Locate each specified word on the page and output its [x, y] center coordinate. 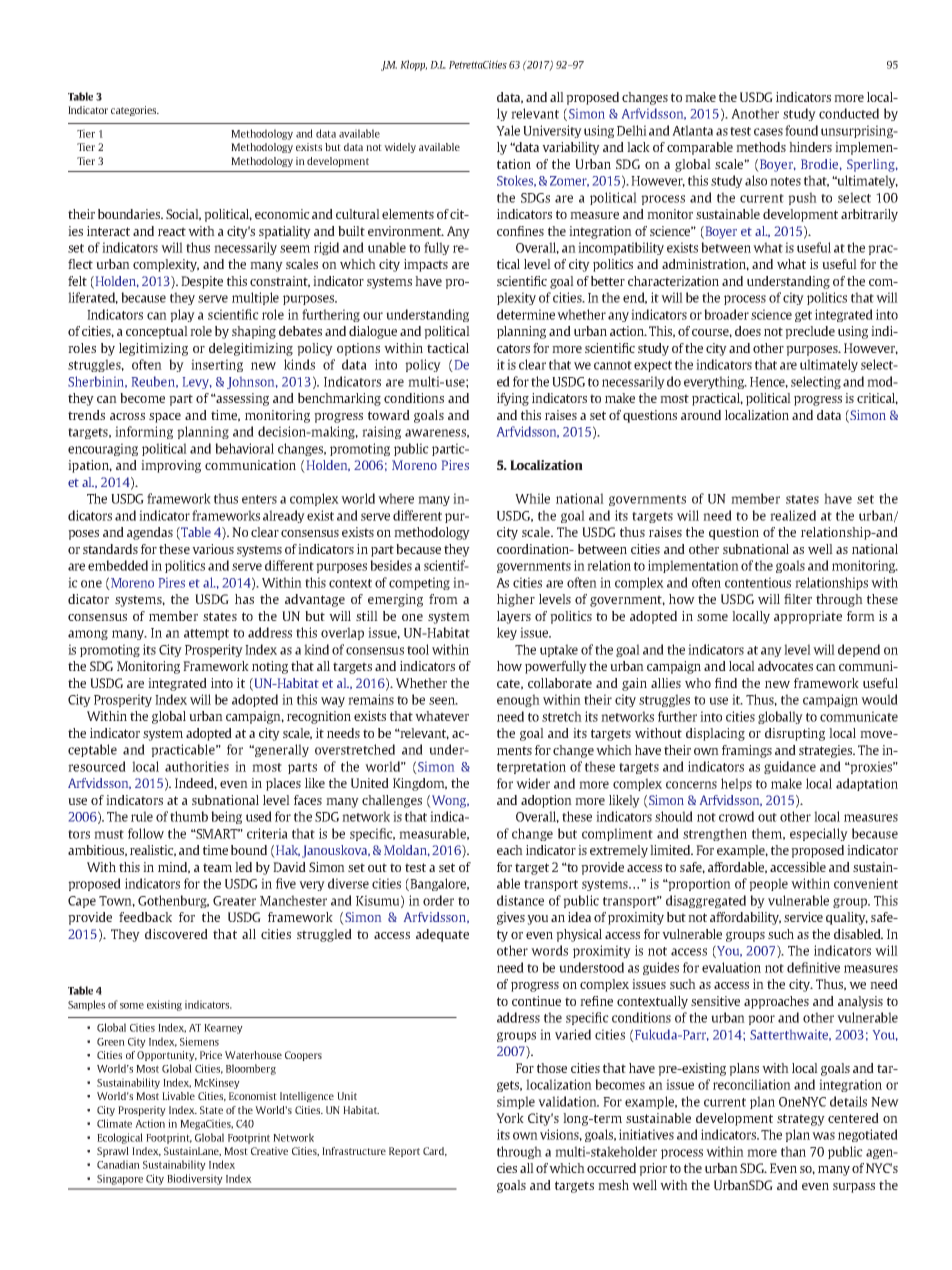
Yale [508, 130]
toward [389, 415]
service [803, 917]
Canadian [118, 1164]
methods [761, 147]
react [172, 231]
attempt [206, 634]
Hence [769, 382]
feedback [145, 917]
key [507, 633]
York [510, 1118]
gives [511, 918]
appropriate [808, 617]
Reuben [155, 382]
